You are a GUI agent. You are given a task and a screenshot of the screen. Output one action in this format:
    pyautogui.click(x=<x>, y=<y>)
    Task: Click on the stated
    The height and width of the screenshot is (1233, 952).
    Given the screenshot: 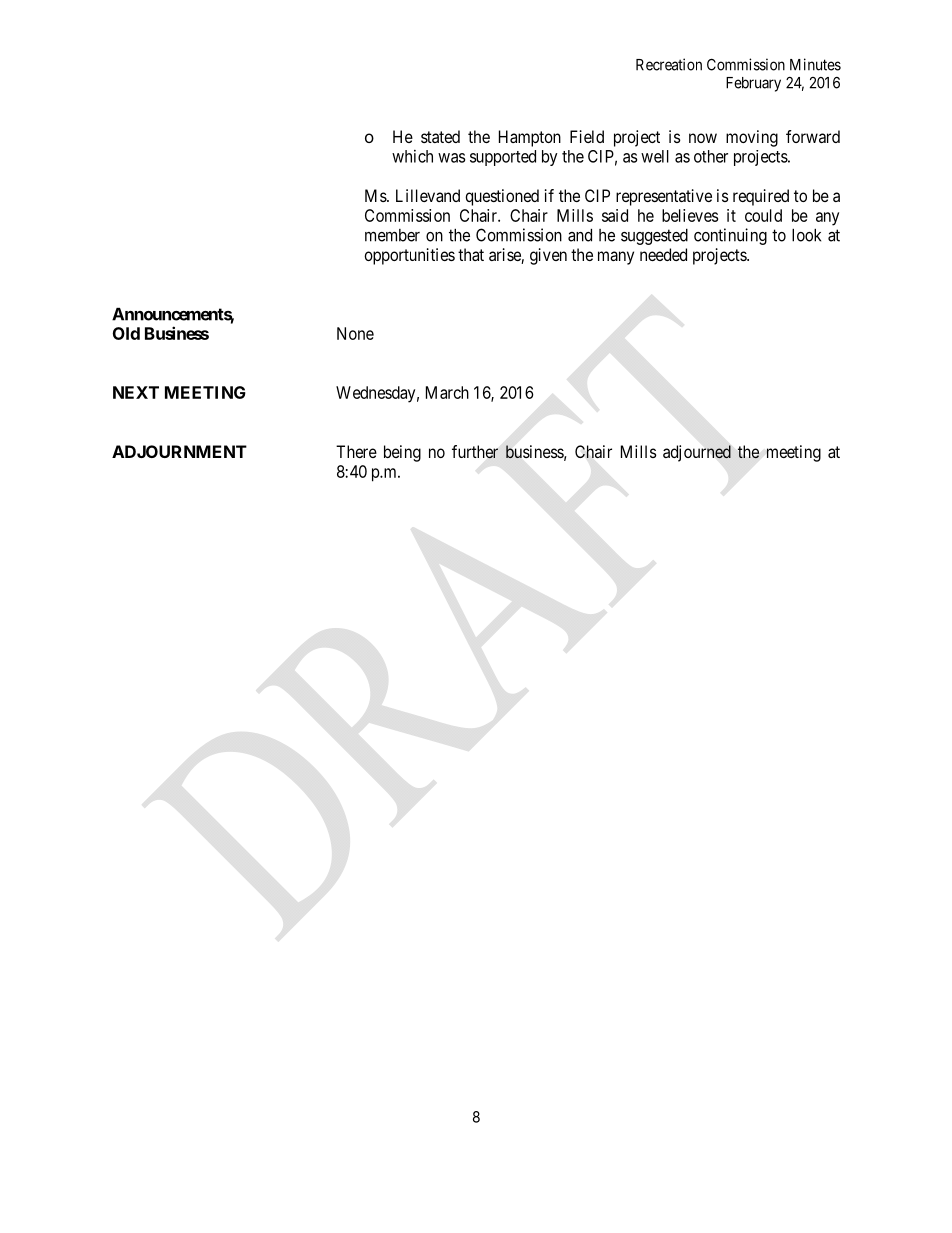 What is the action you would take?
    pyautogui.click(x=440, y=136)
